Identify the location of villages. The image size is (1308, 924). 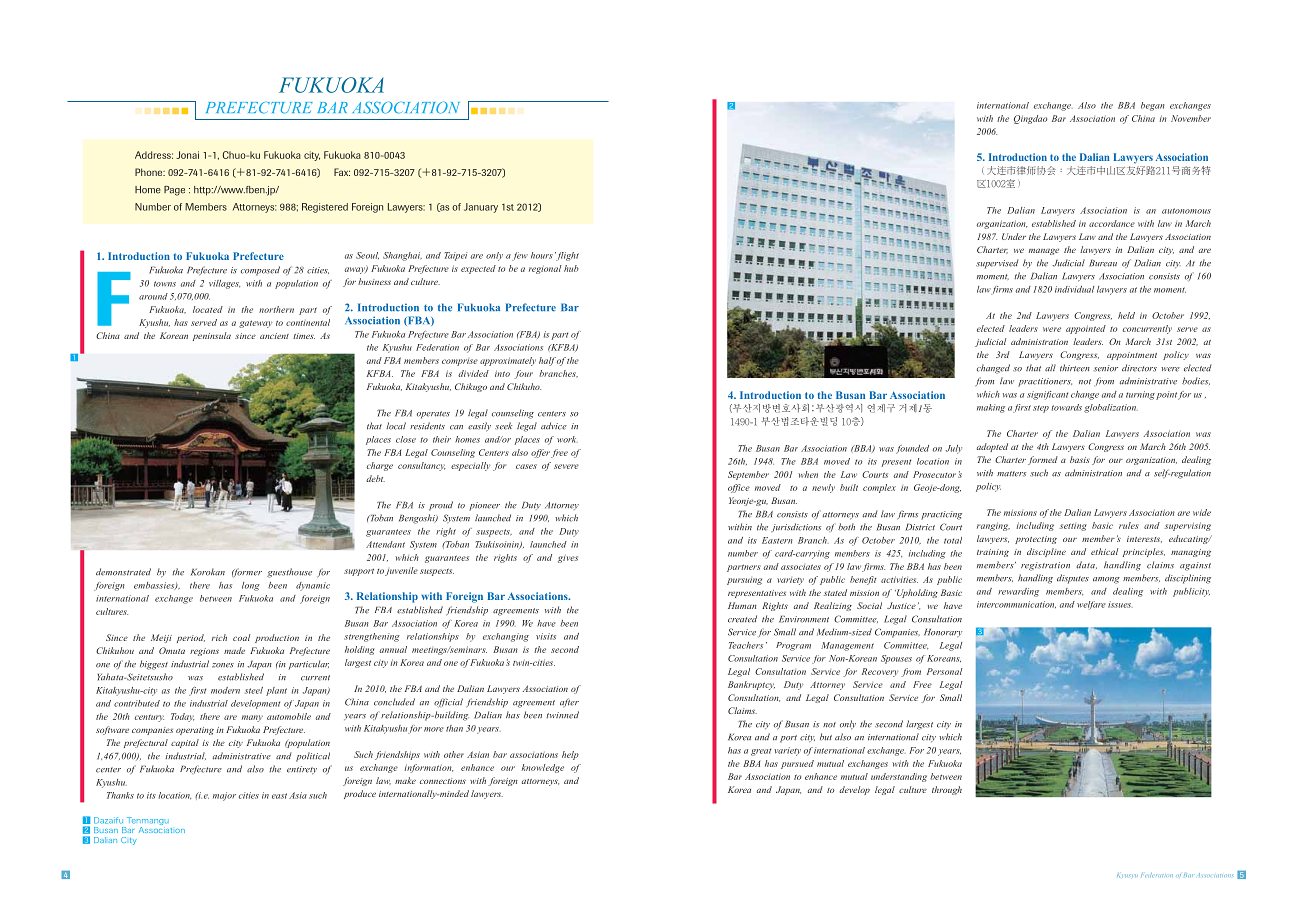
(224, 284).
